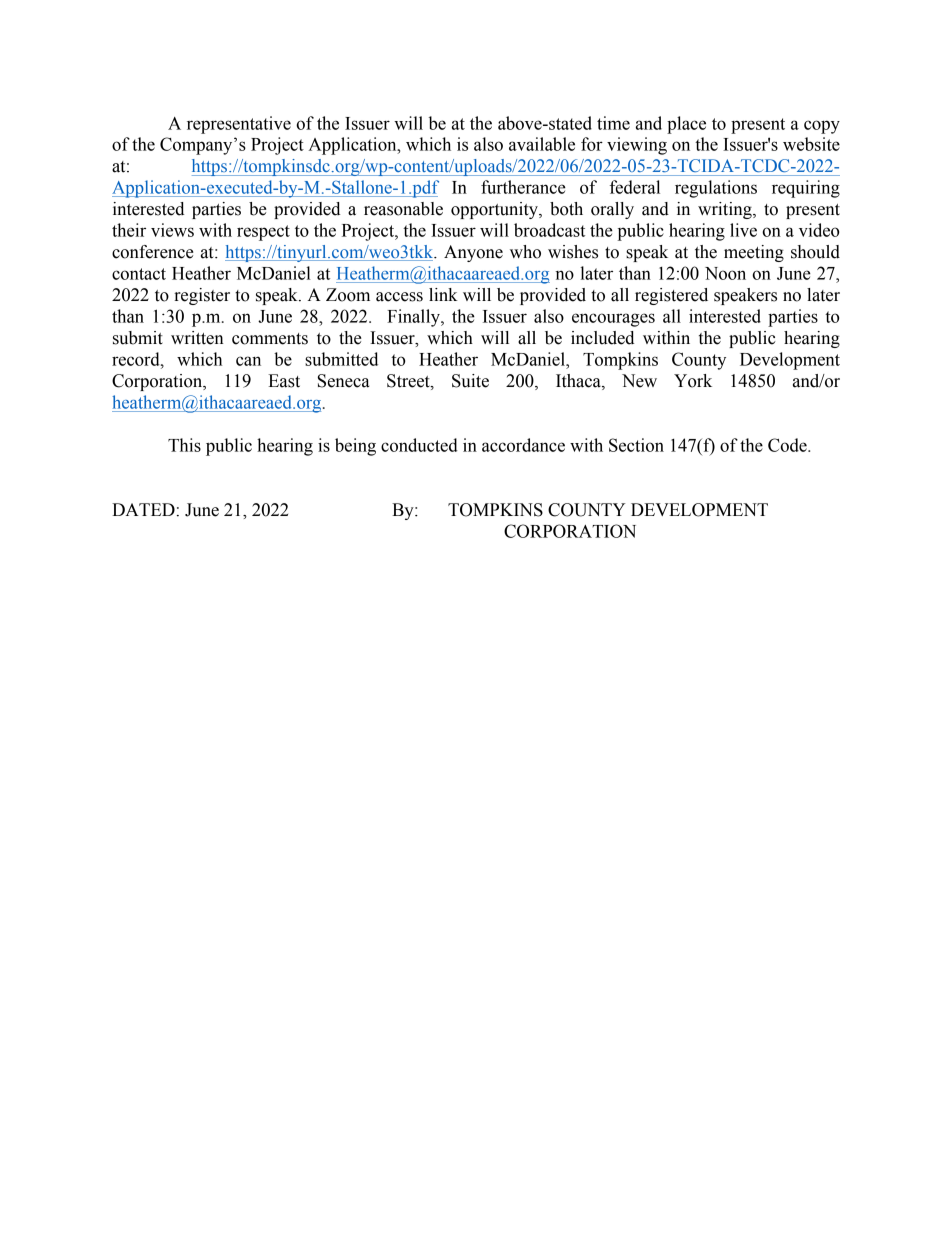  What do you see at coordinates (414, 318) in the screenshot?
I see `Finally` at bounding box center [414, 318].
